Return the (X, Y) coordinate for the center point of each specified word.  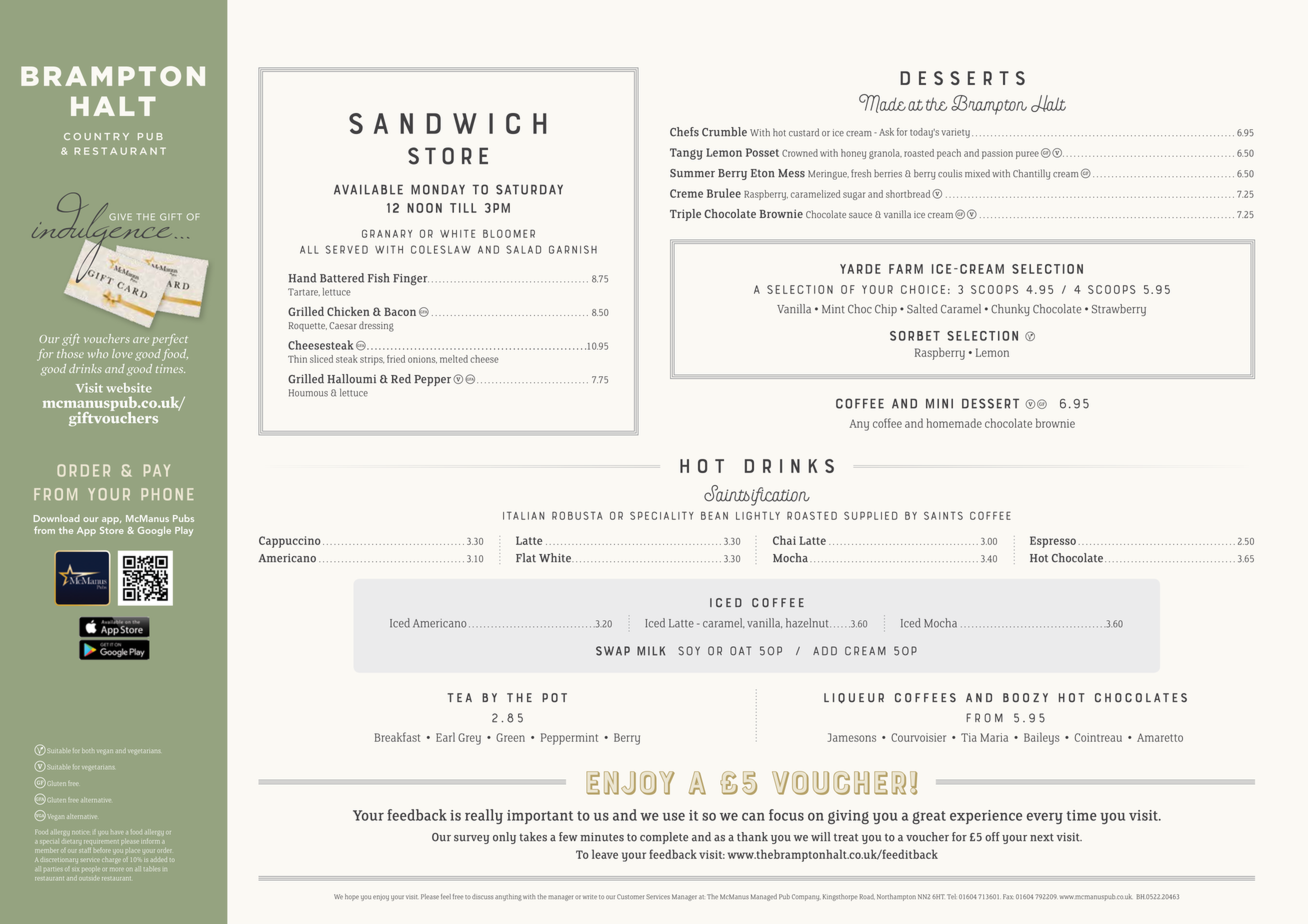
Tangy (686, 154)
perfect (170, 340)
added (159, 860)
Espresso (1053, 542)
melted (454, 359)
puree (1027, 155)
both (88, 750)
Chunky (1010, 310)
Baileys (1041, 738)
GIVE (120, 217)
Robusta (577, 515)
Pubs (183, 518)
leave (605, 854)
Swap (613, 651)
